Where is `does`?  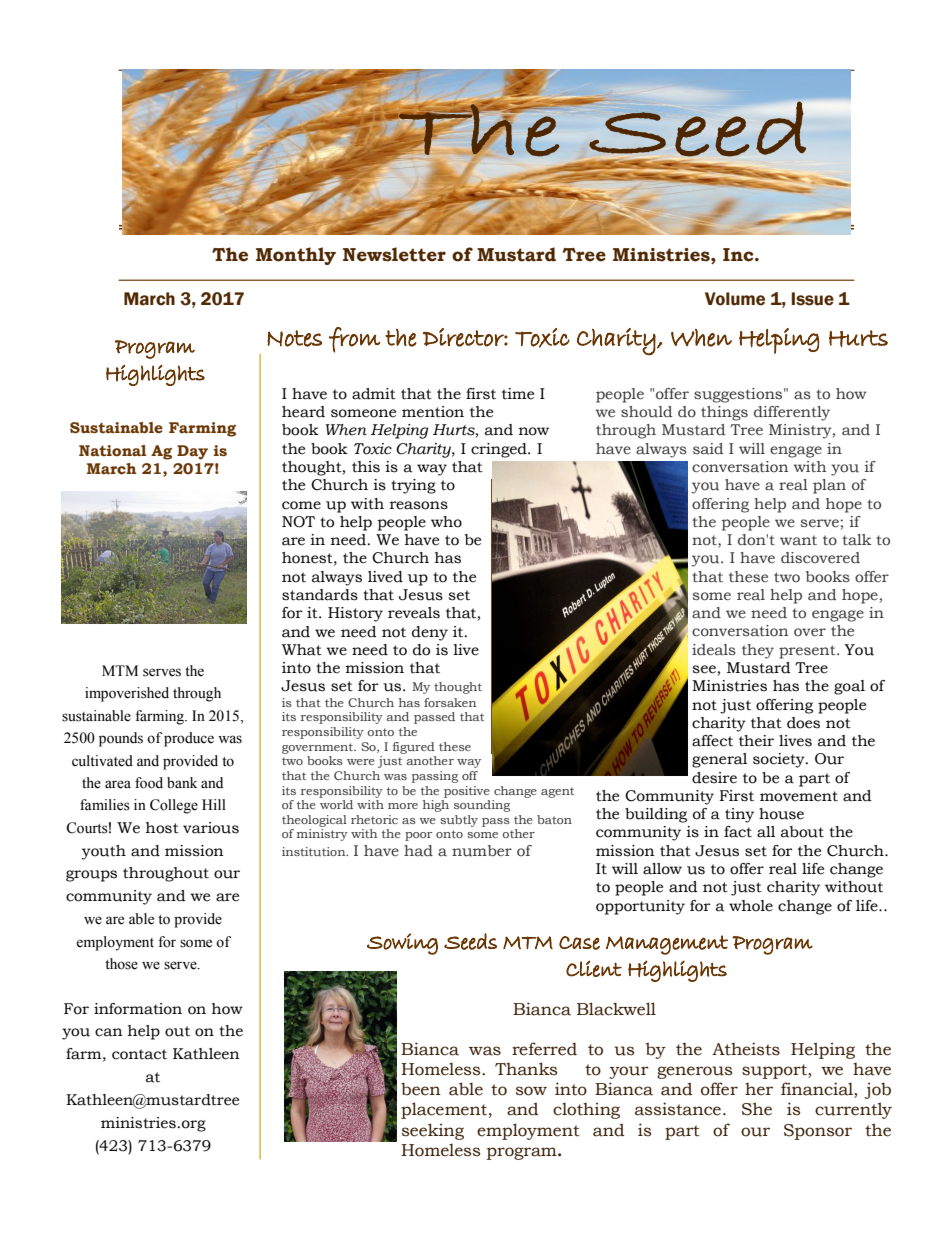
does is located at coordinates (803, 723).
